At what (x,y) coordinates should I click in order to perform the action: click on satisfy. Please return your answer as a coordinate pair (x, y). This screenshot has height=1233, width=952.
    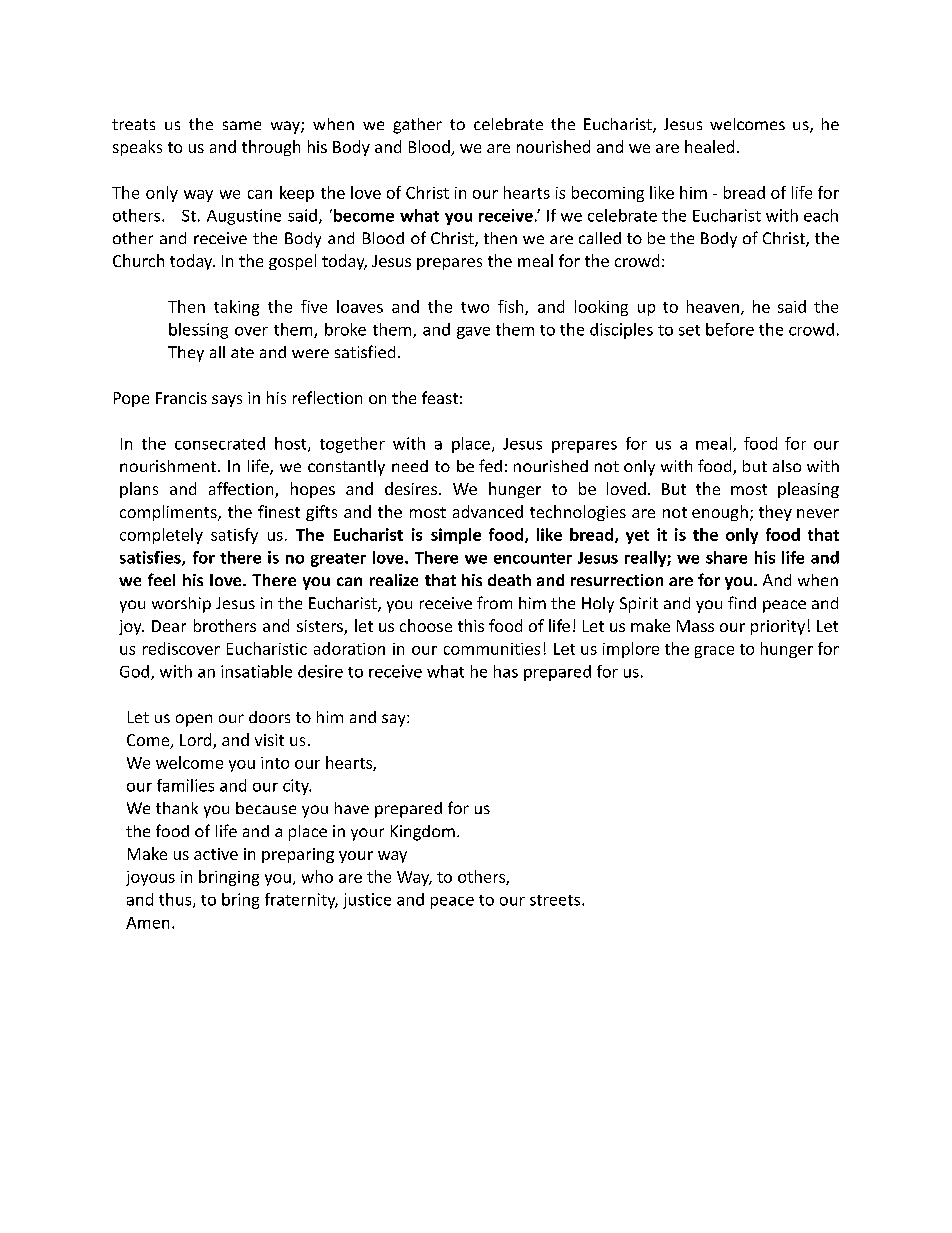
    Looking at the image, I should click on (234, 536).
